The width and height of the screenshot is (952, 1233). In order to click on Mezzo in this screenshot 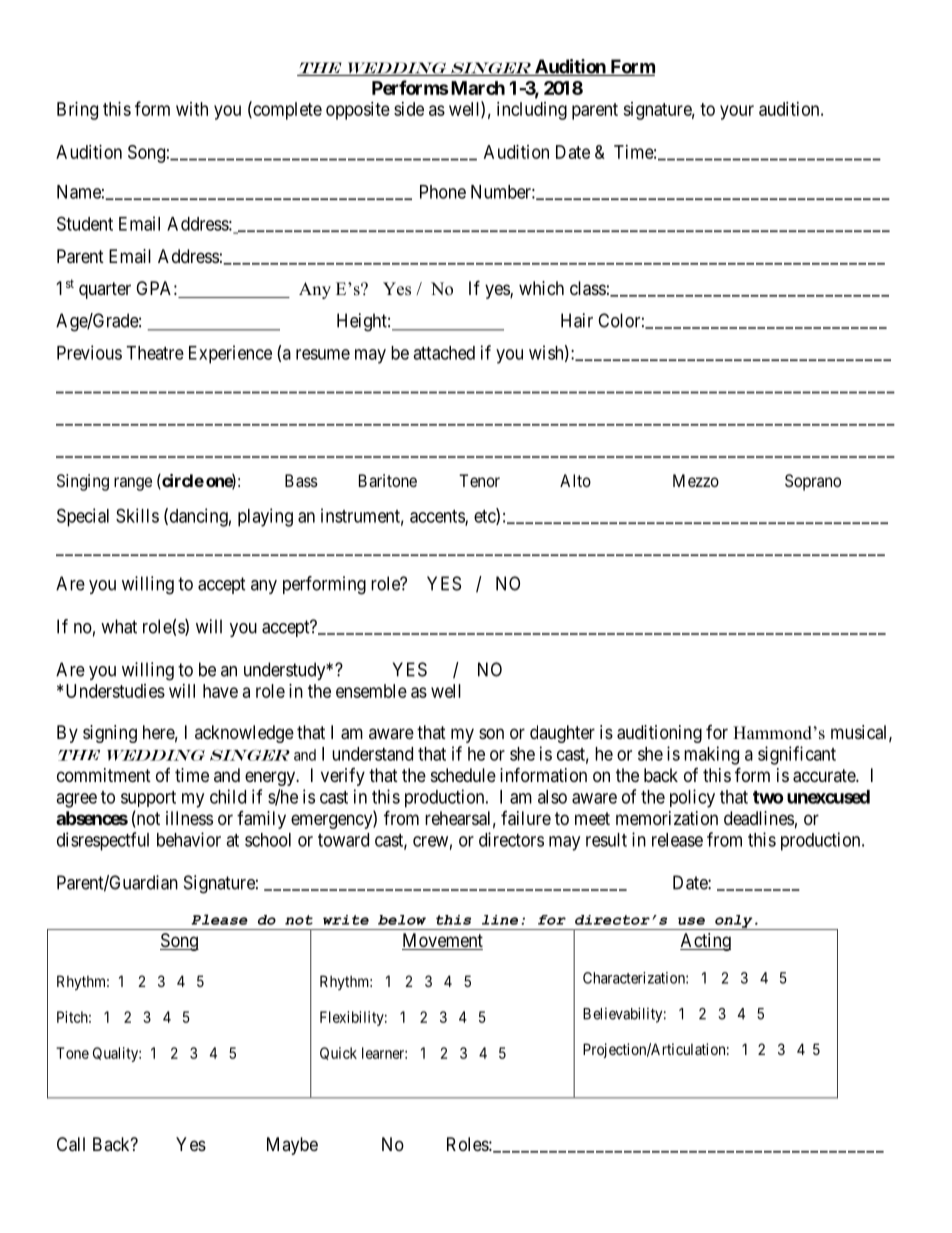, I will do `click(696, 480)`.
